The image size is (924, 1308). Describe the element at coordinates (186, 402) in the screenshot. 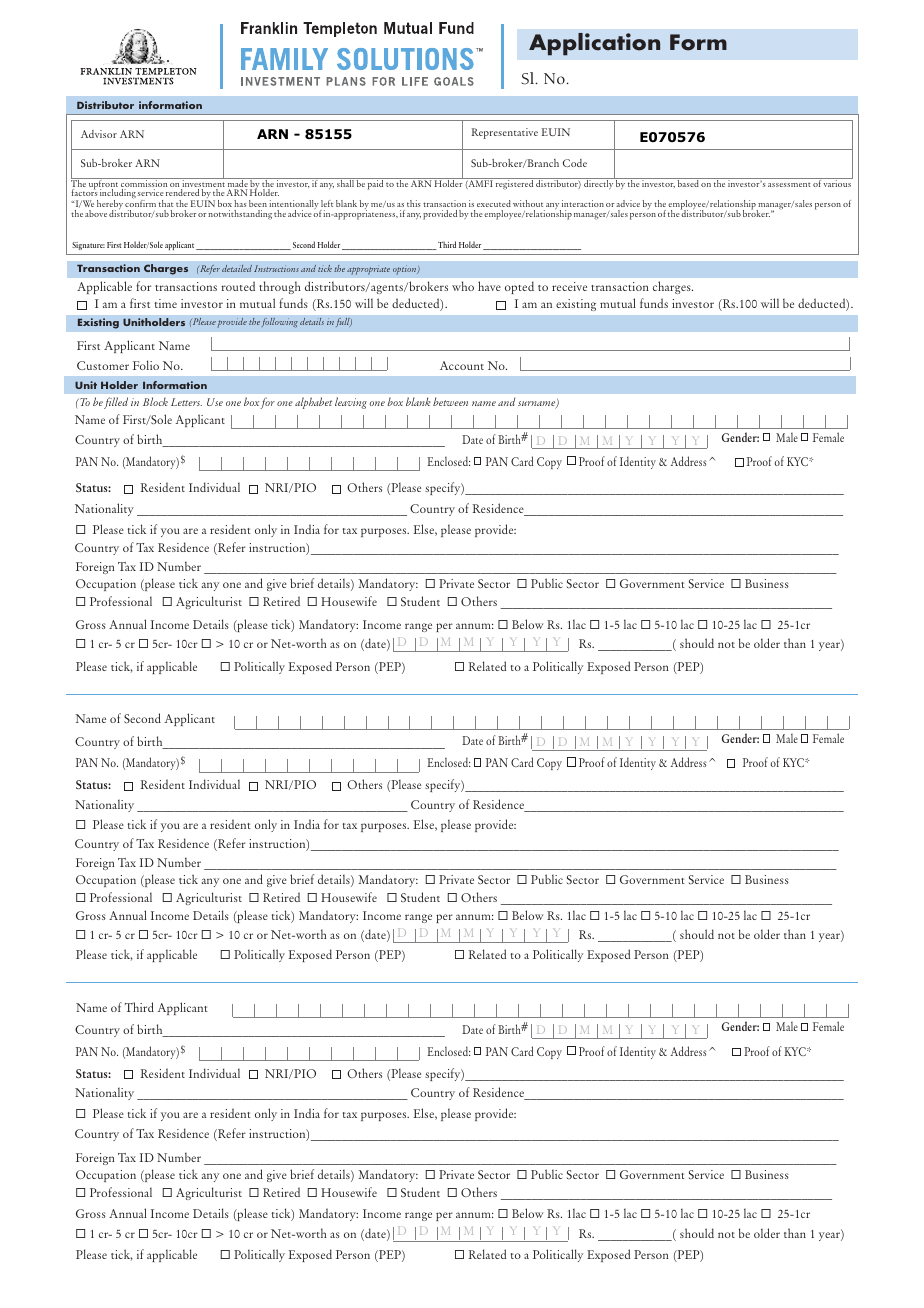

I see `Letters` at that location.
